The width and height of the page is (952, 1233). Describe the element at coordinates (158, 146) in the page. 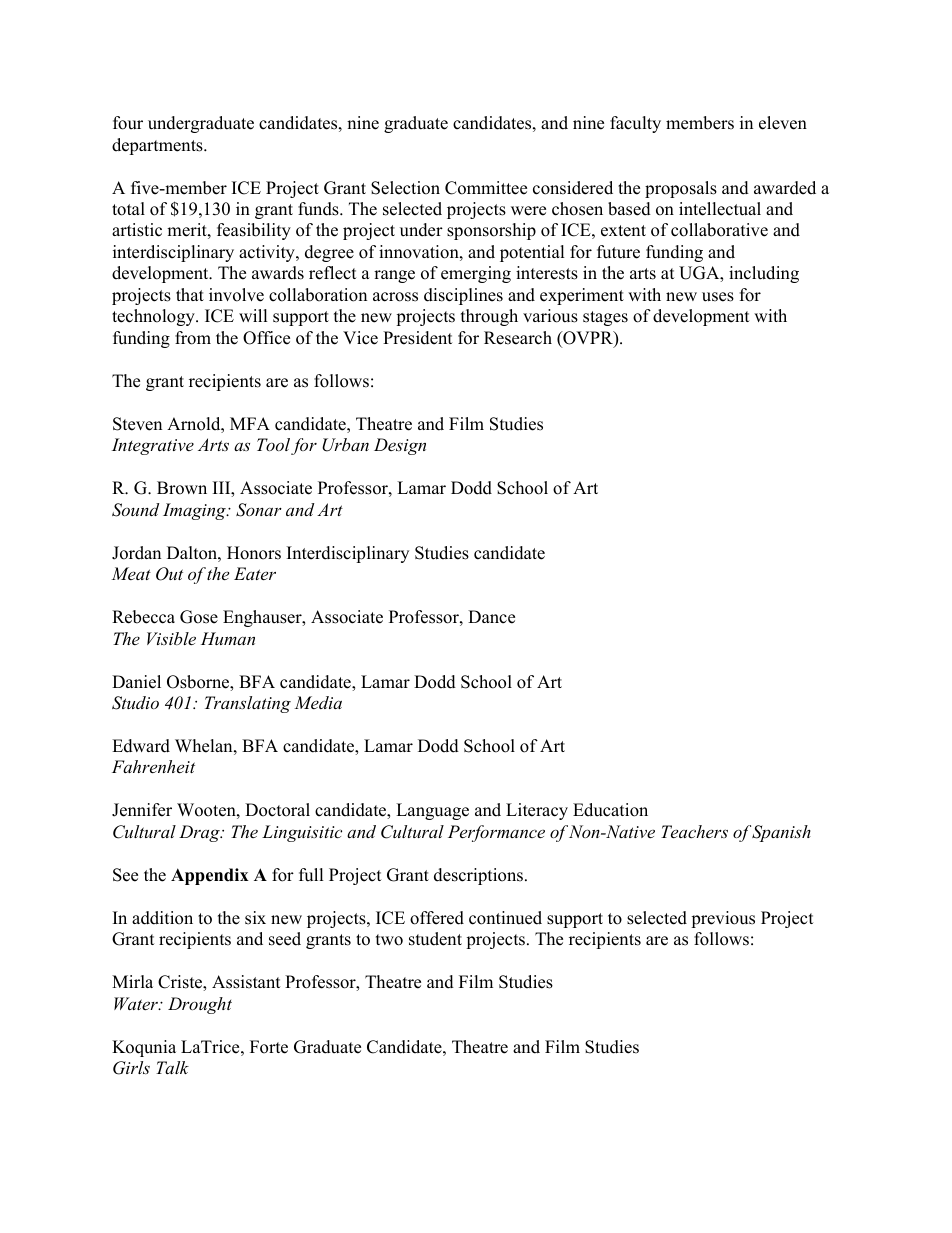

I see `departments` at that location.
